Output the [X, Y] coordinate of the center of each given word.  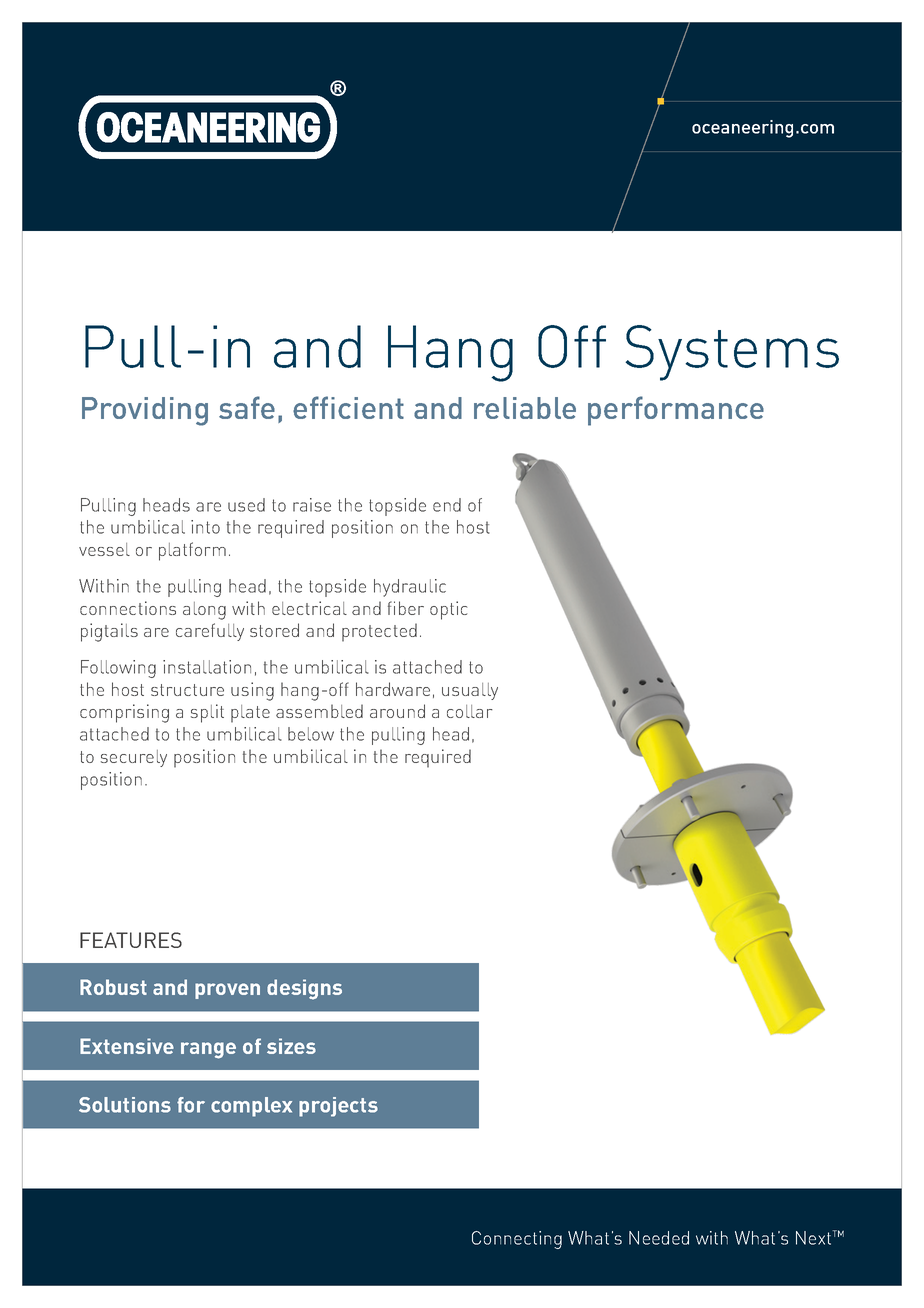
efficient [348, 407]
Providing [145, 411]
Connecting [517, 1240]
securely [134, 758]
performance [676, 411]
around [397, 711]
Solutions [125, 1105]
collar [469, 711]
